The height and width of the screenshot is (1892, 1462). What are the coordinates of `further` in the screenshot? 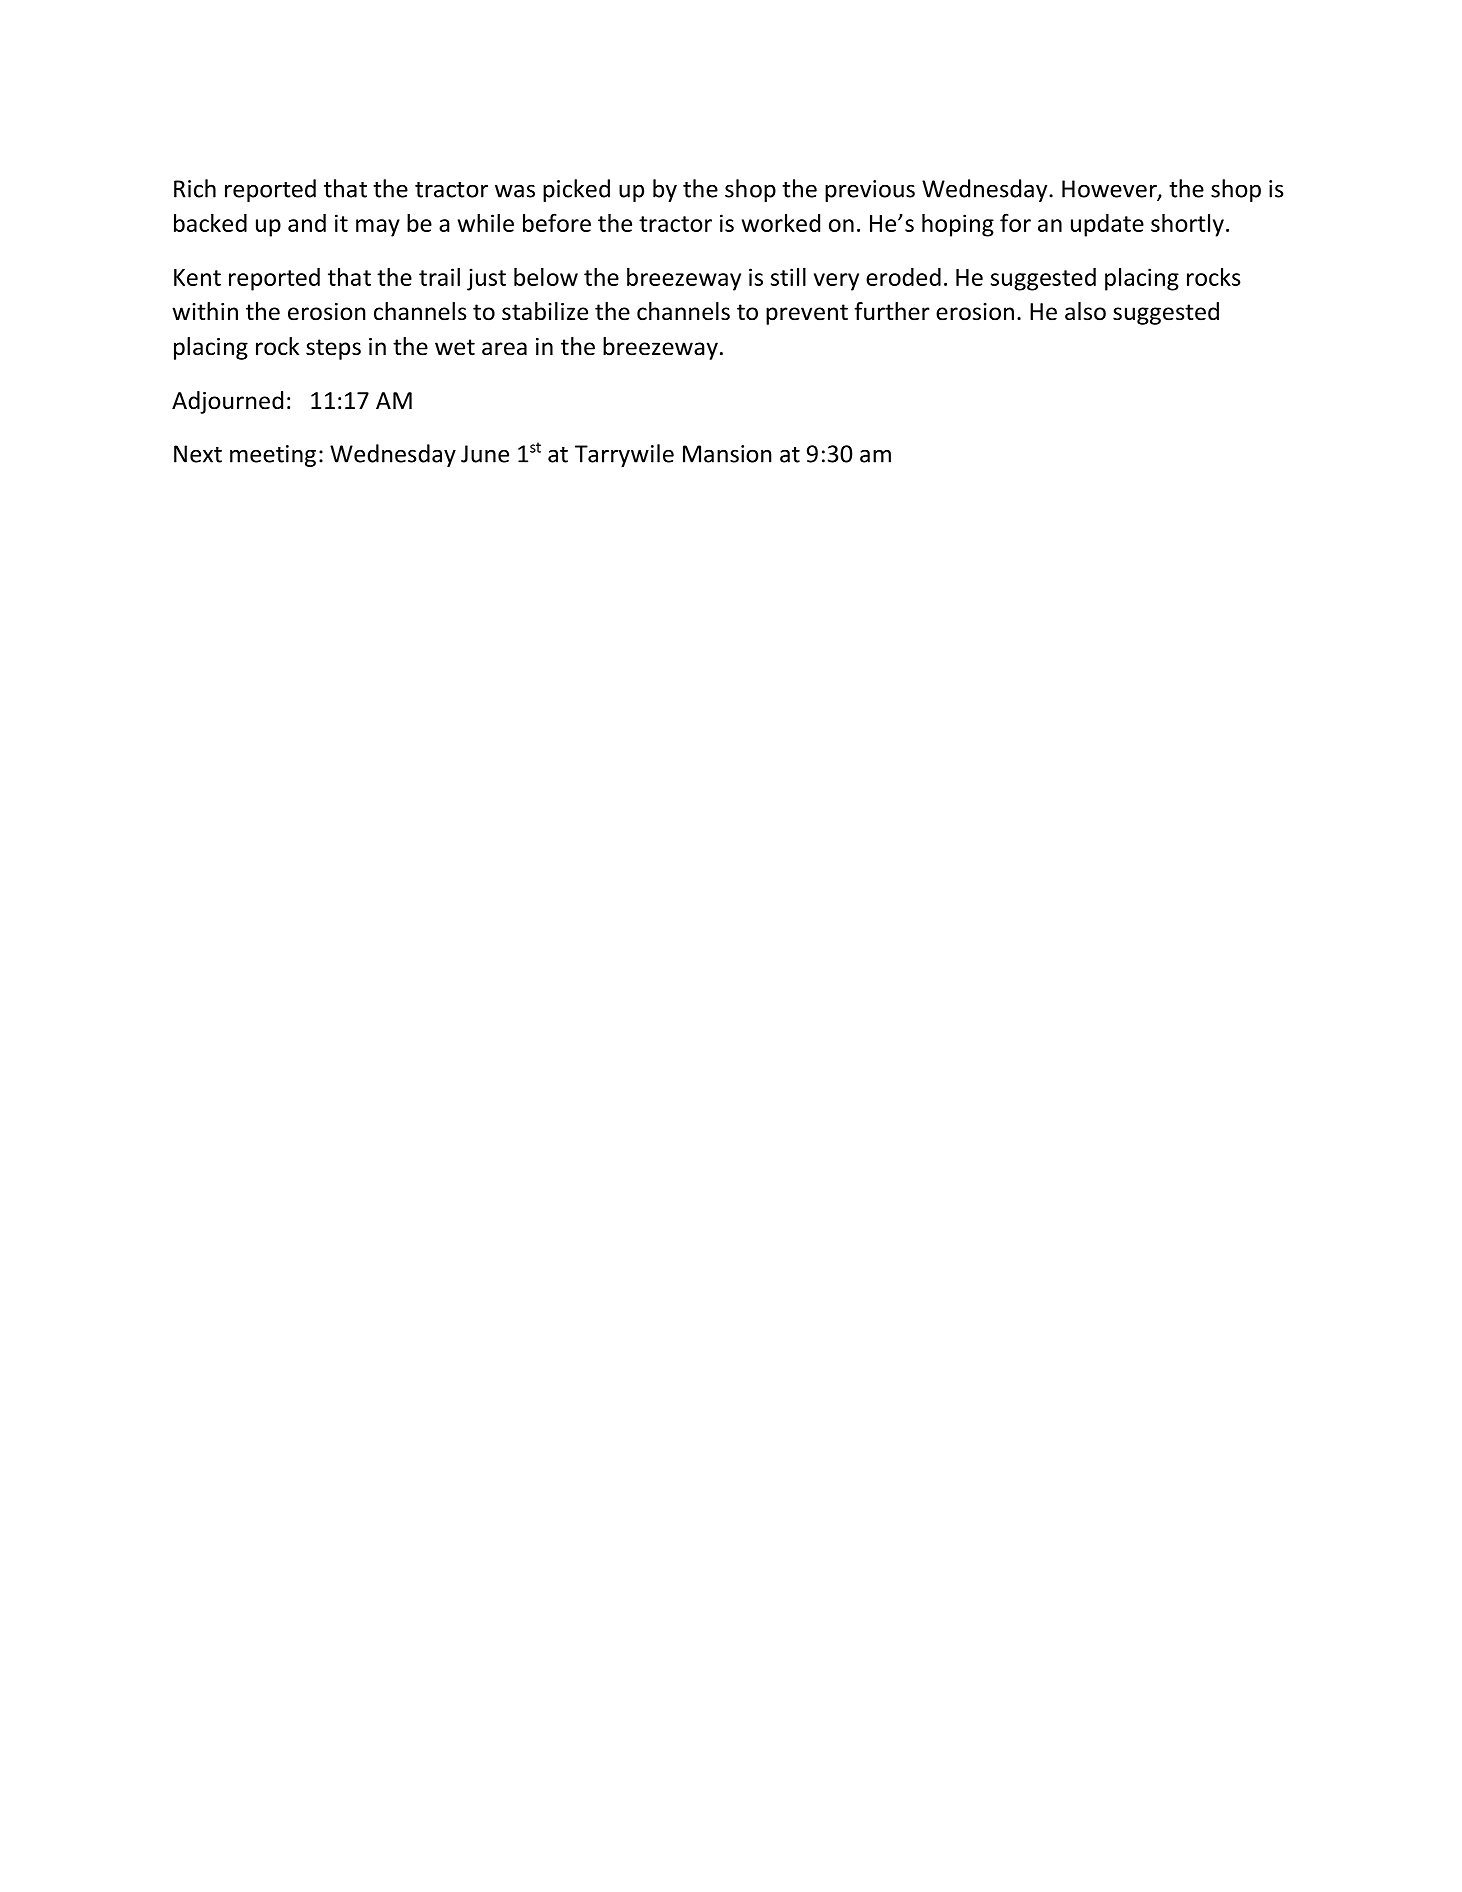 It's located at (892, 311).
